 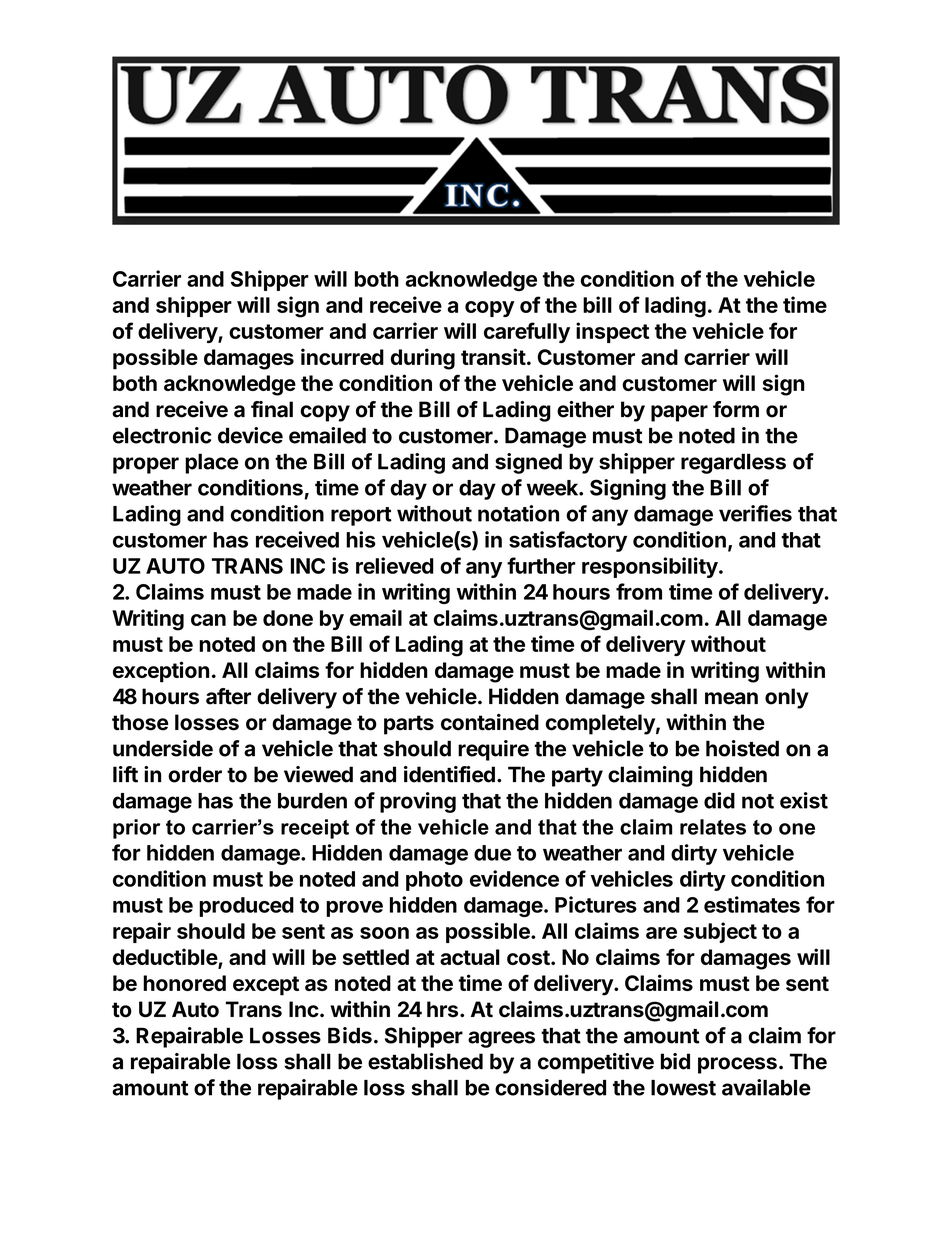 I want to click on after, so click(x=228, y=696).
